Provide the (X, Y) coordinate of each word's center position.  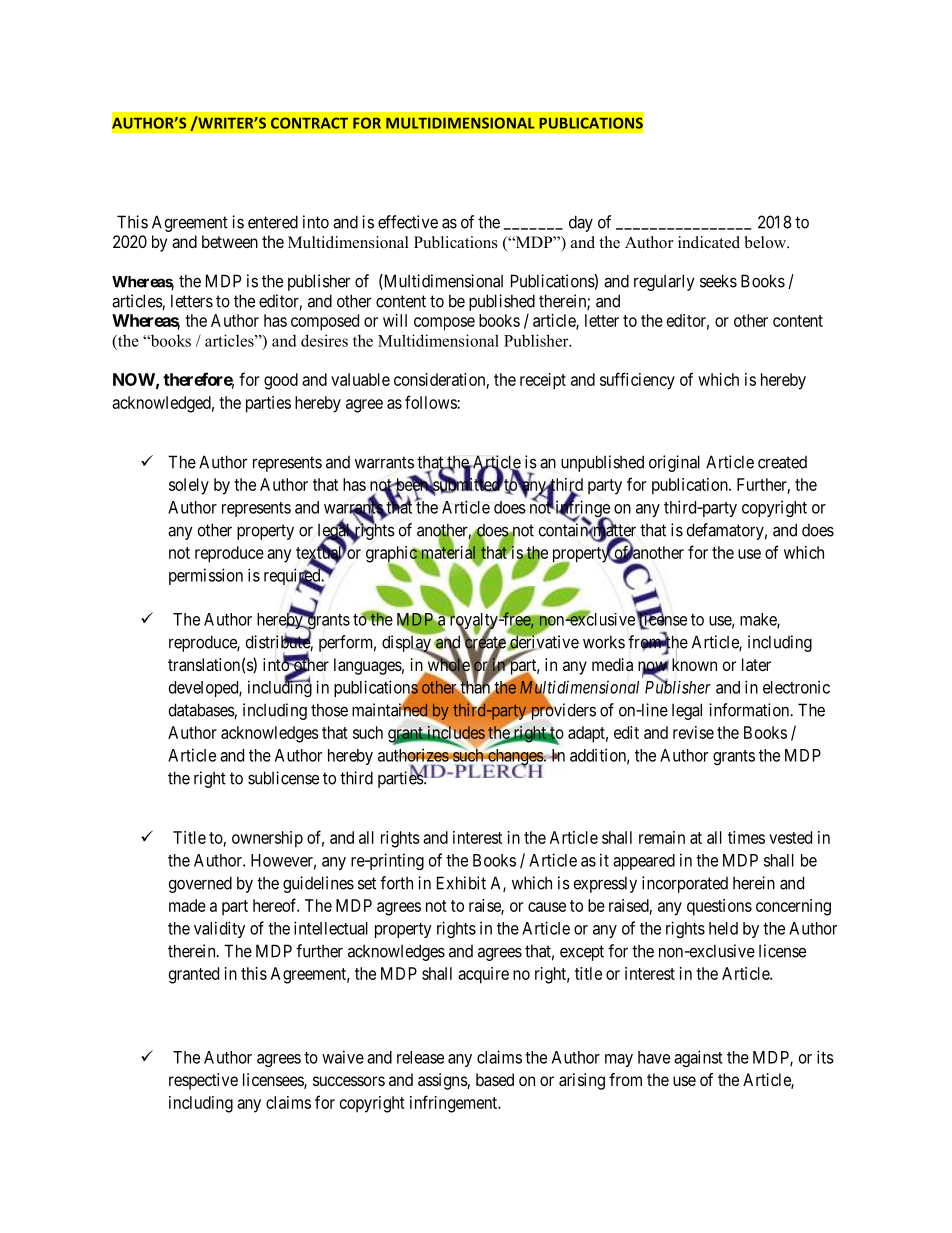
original (674, 463)
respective (203, 1081)
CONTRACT (309, 123)
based (495, 1079)
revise (693, 732)
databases (202, 711)
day (581, 223)
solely (189, 486)
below (766, 242)
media (612, 664)
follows (431, 402)
